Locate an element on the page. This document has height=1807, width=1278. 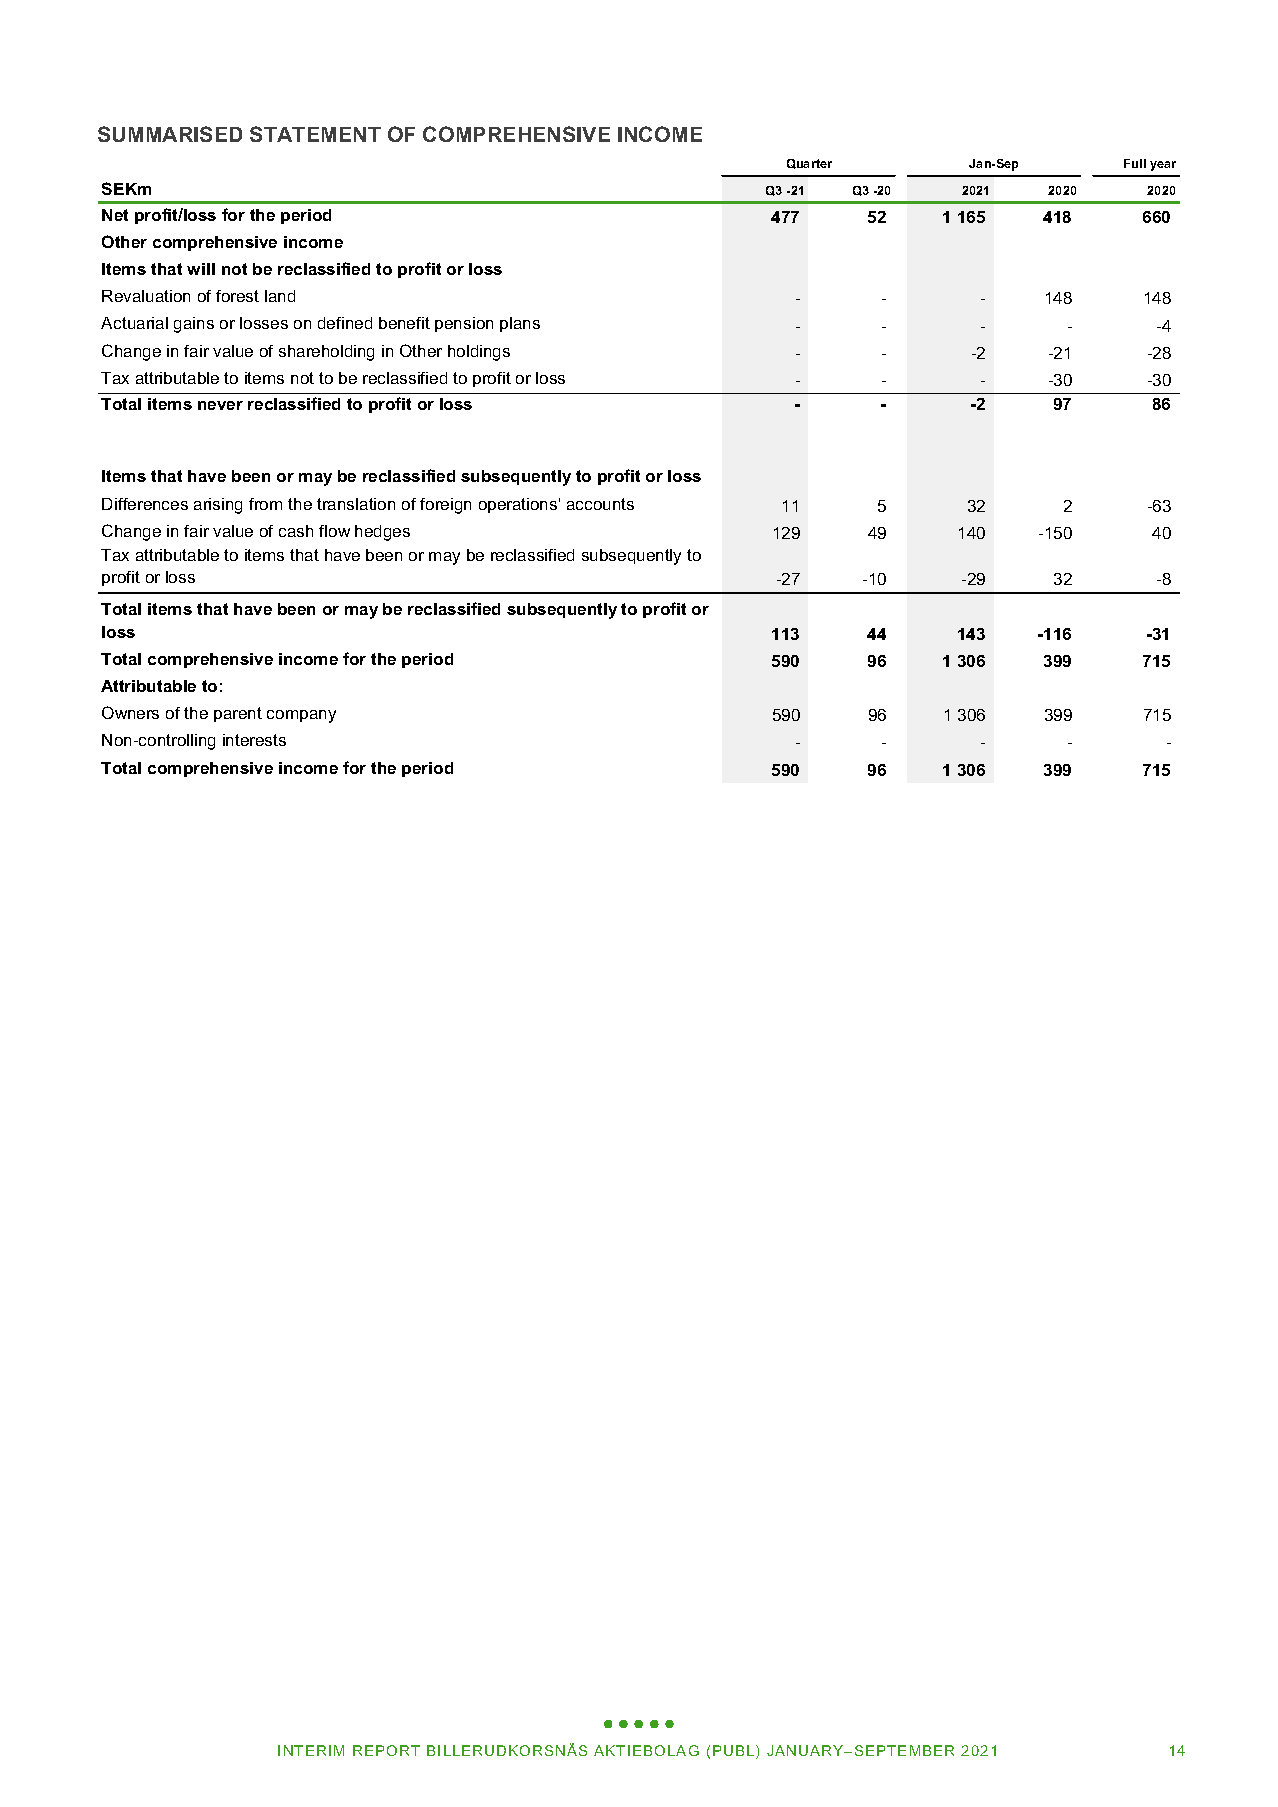
parent is located at coordinates (238, 714).
